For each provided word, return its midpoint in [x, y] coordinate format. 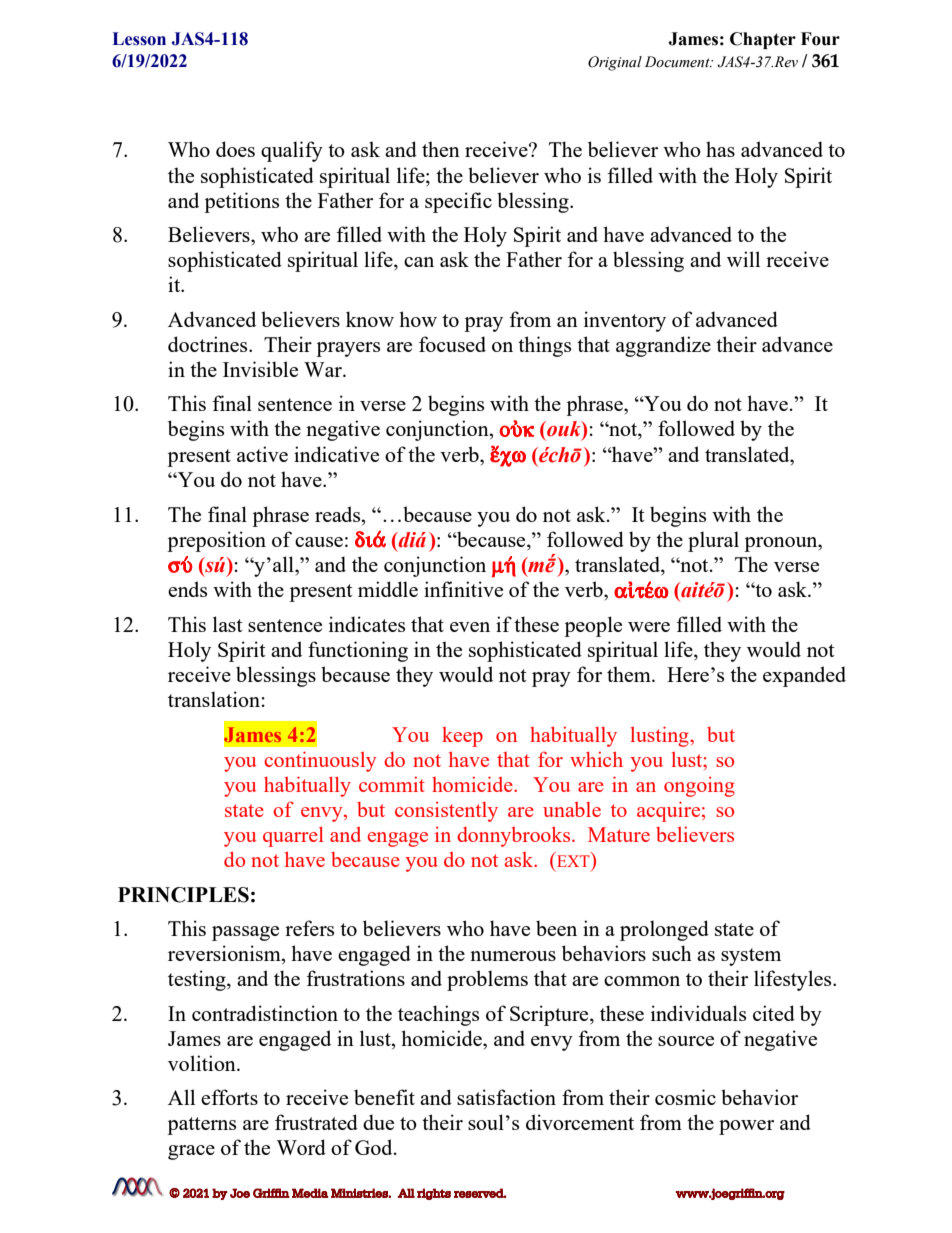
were [649, 627]
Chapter [763, 40]
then [441, 149]
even [470, 627]
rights [434, 1194]
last [228, 624]
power [746, 1127]
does [235, 149]
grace [191, 1152]
